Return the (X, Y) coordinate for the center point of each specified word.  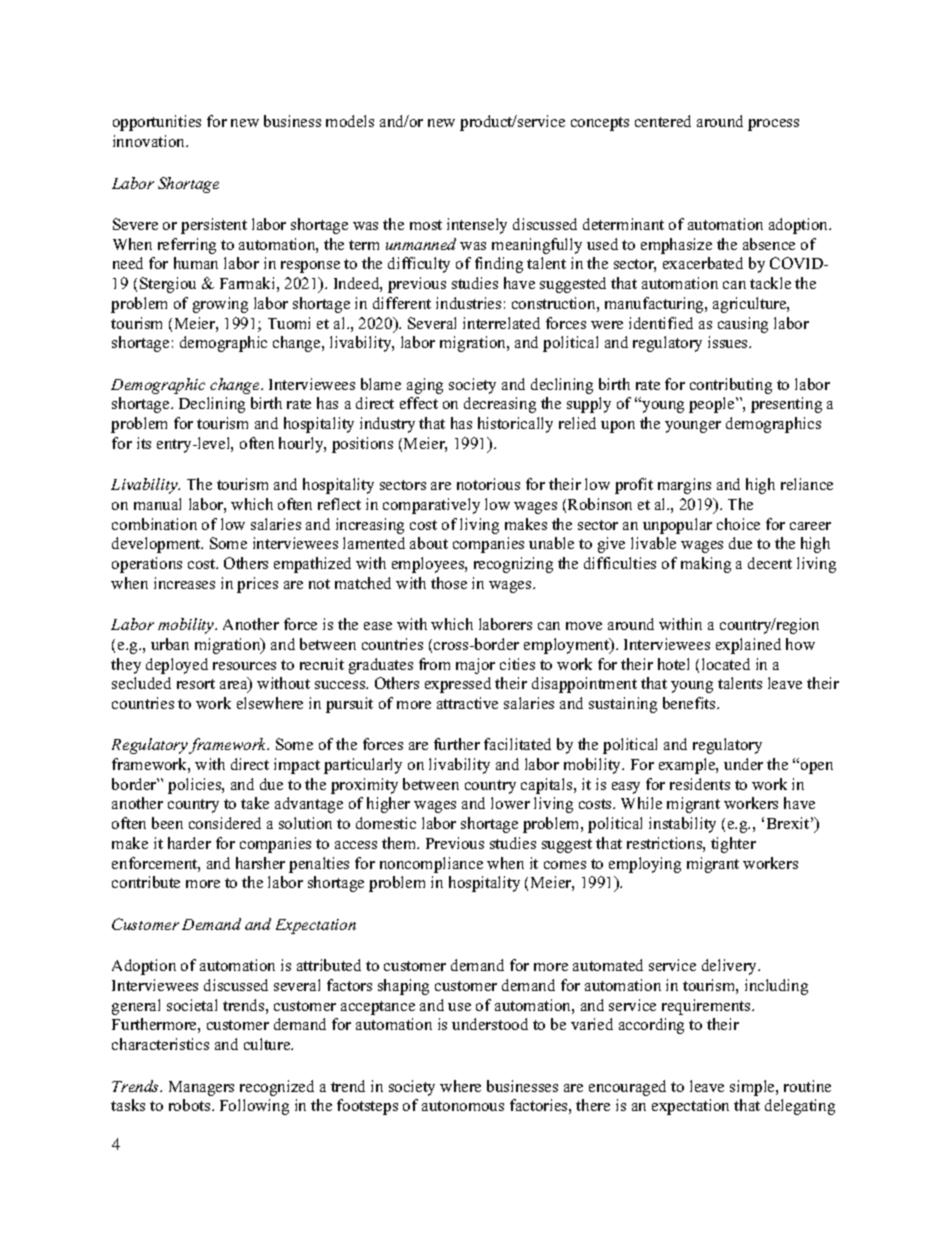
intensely (477, 226)
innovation (150, 141)
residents (700, 784)
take (255, 803)
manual (157, 504)
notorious (488, 484)
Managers (201, 1088)
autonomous (463, 1106)
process (773, 125)
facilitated (517, 744)
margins (684, 486)
